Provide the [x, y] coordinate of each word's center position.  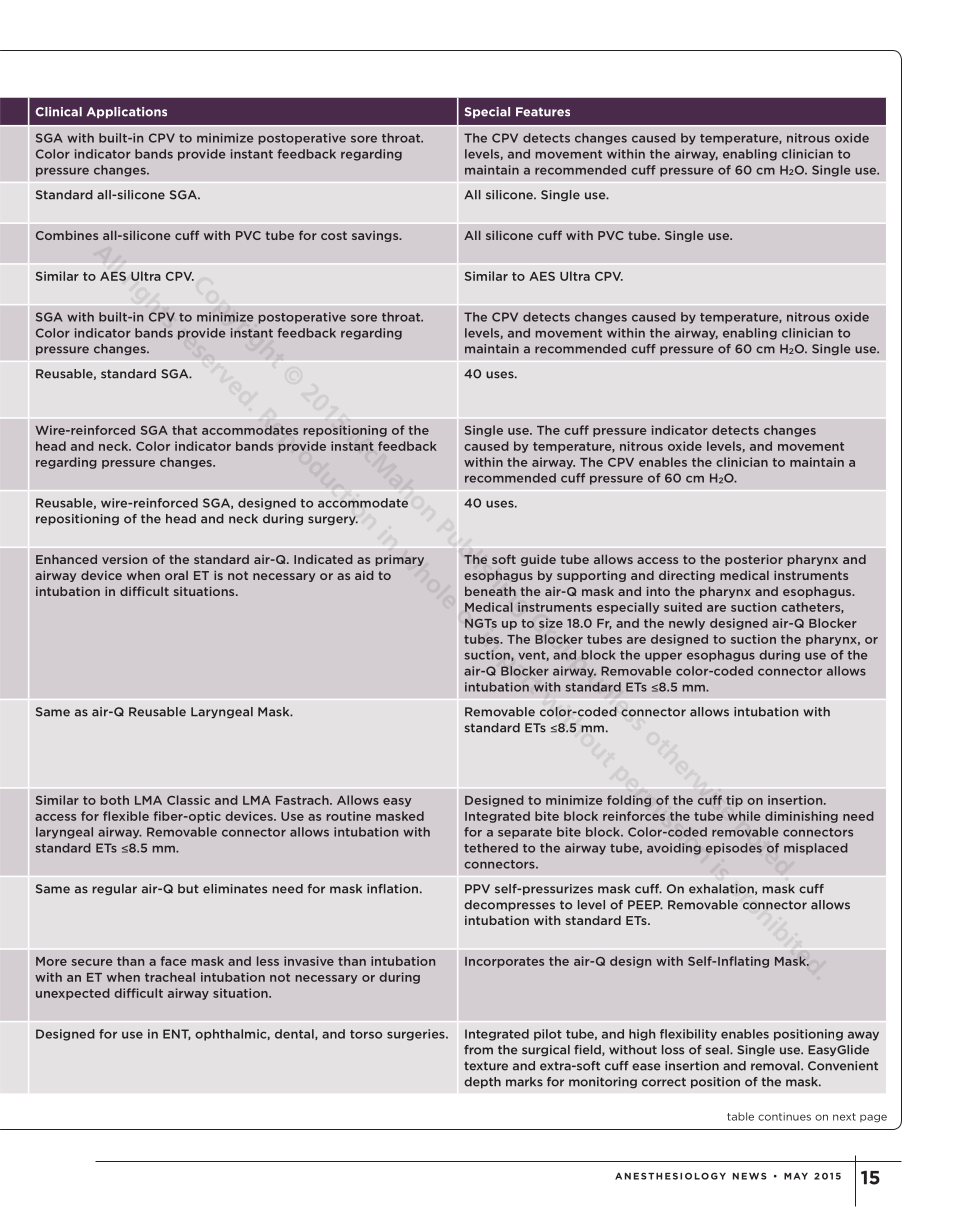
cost [334, 235]
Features [543, 112]
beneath [490, 591]
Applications [127, 113]
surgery [333, 521]
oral [176, 575]
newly [687, 624]
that [184, 430]
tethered [491, 848]
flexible [126, 816]
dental [295, 1034]
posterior [754, 560]
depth [482, 1083]
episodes [734, 849]
